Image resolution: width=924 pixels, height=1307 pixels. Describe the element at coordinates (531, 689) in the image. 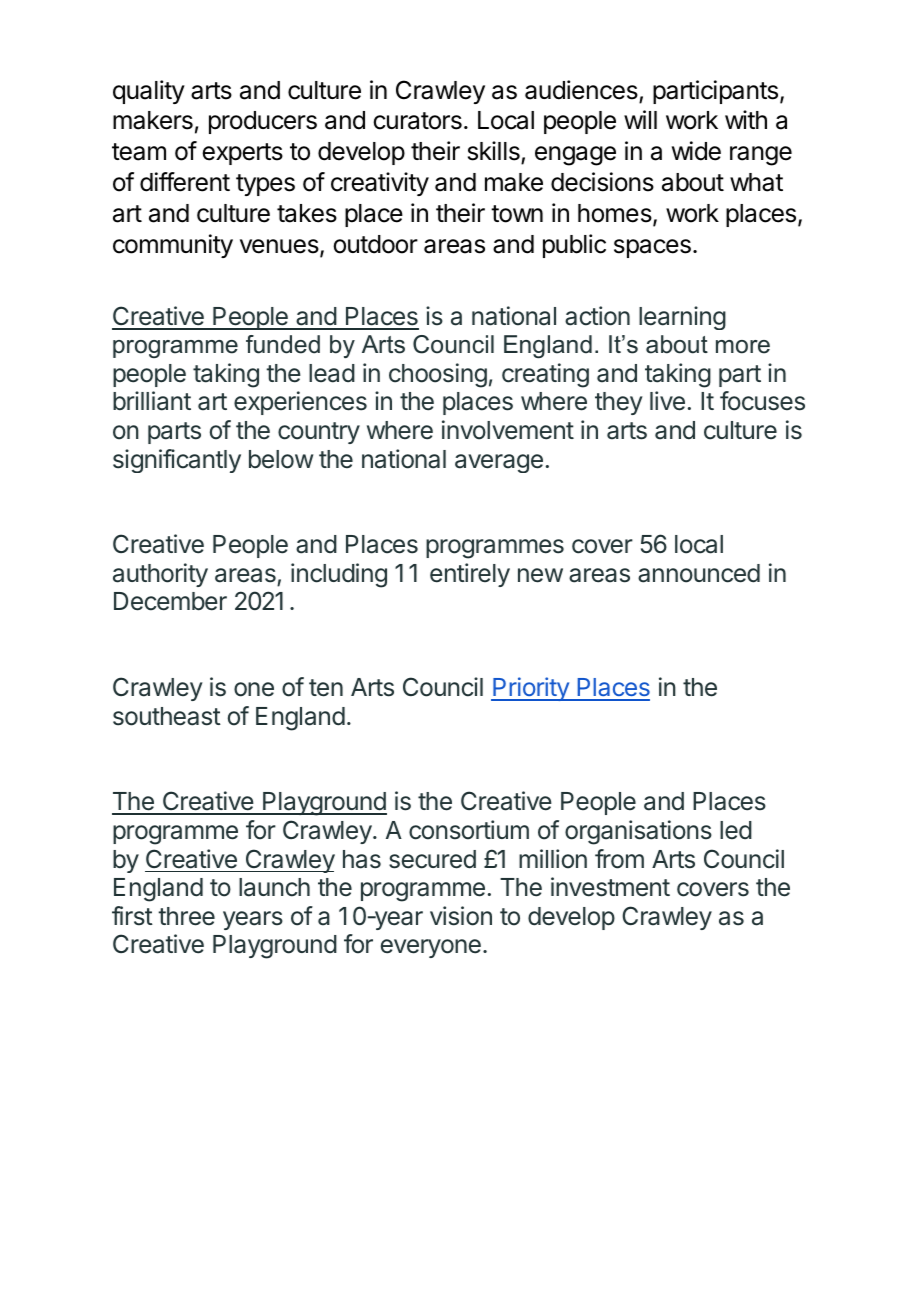

I see `Priority` at that location.
